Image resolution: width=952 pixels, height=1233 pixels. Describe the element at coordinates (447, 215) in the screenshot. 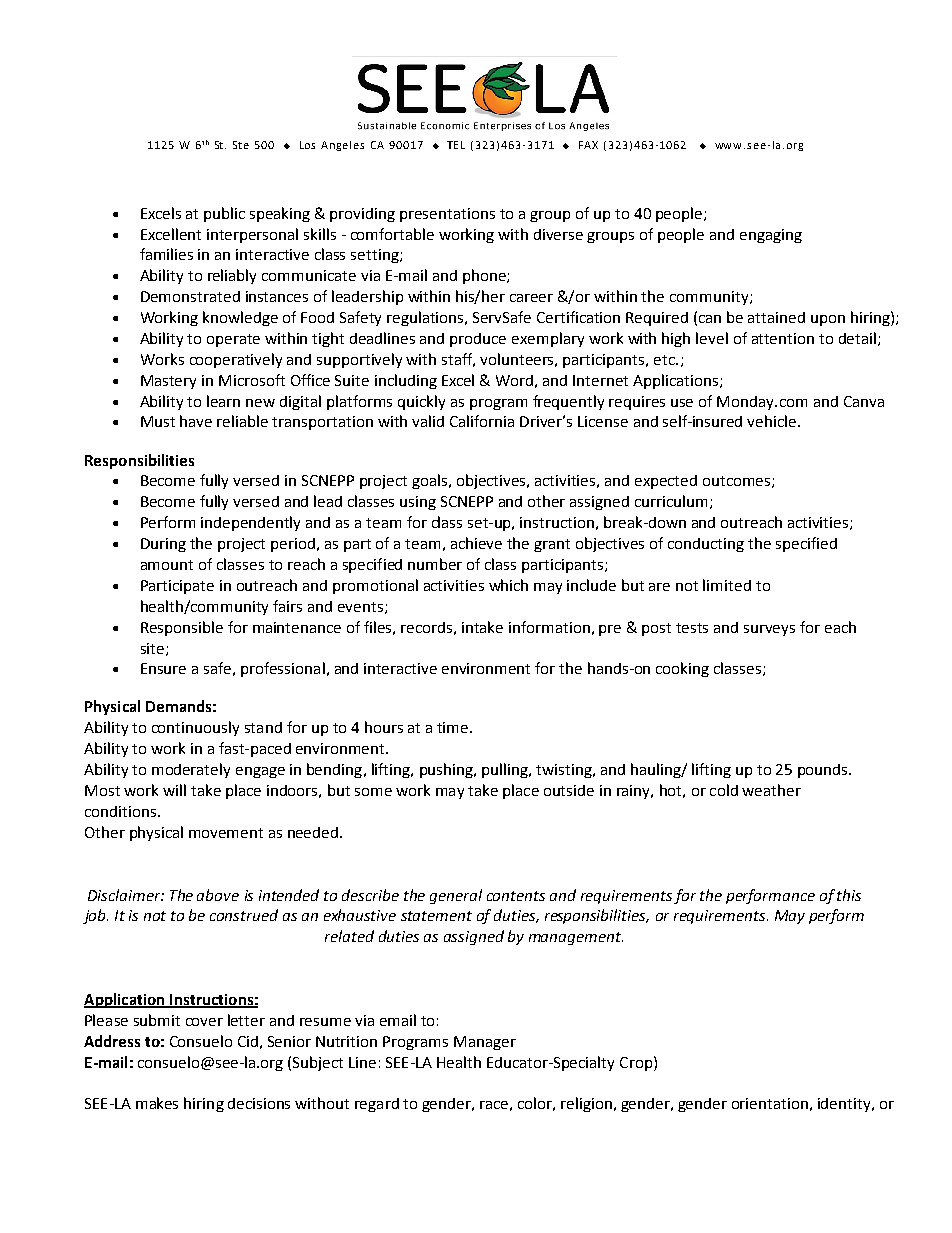

I see `presentations` at that location.
